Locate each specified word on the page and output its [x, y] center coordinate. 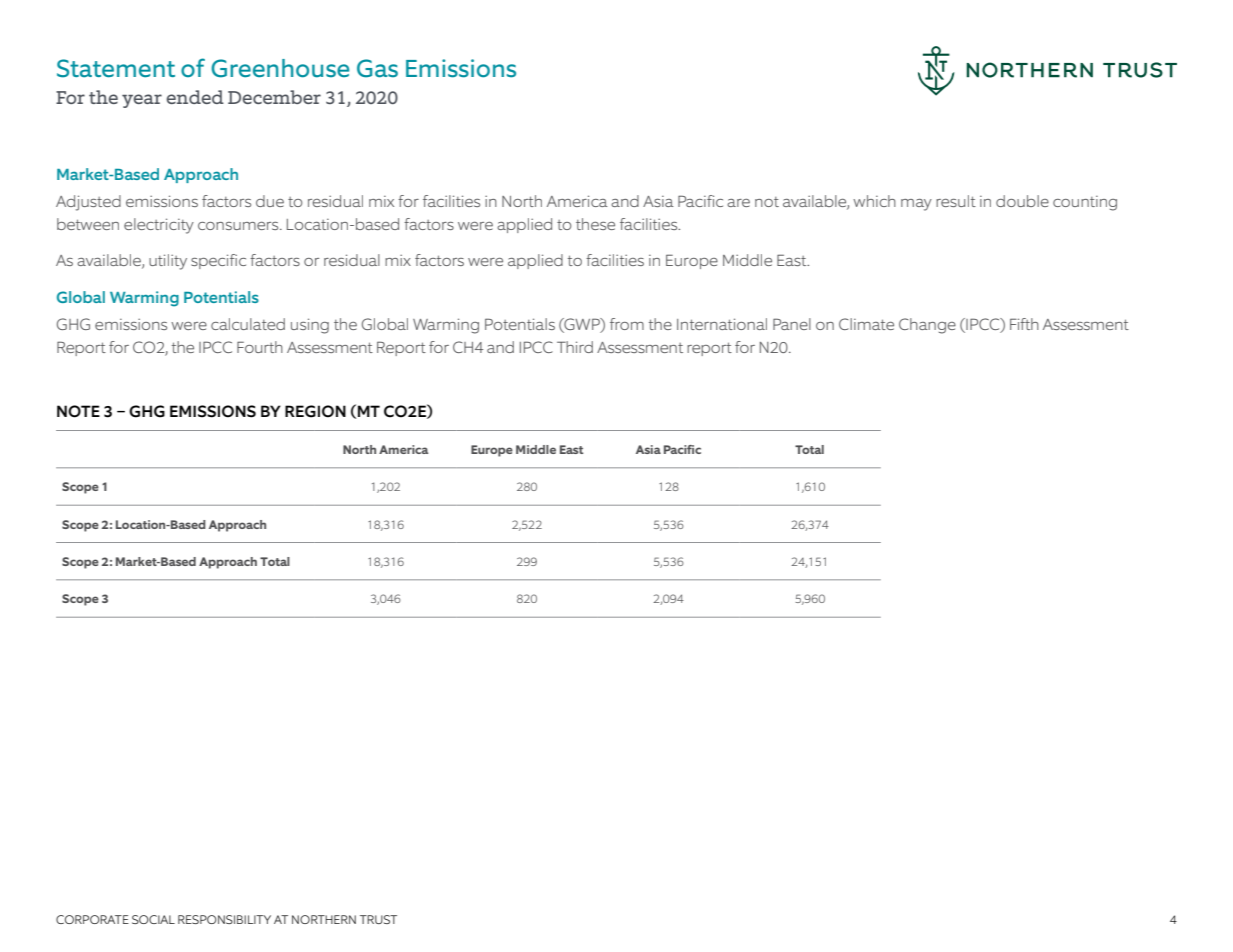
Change [927, 326]
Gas [377, 68]
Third [575, 347]
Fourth [260, 347]
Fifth [1024, 324]
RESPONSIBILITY [224, 919]
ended [195, 97]
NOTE [78, 411]
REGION [315, 411]
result [956, 201]
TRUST [378, 919]
